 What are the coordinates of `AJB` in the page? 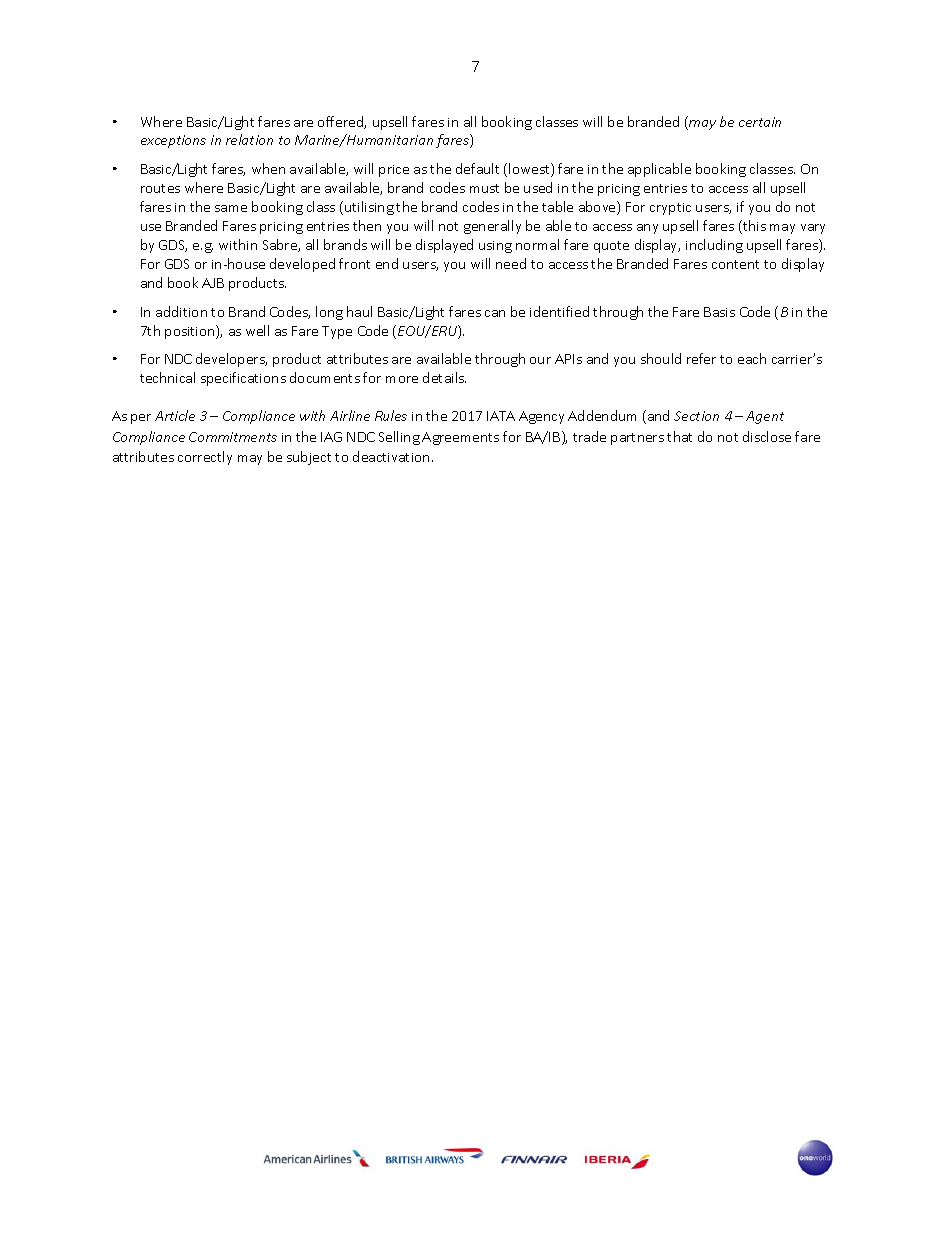 It's located at (213, 283).
